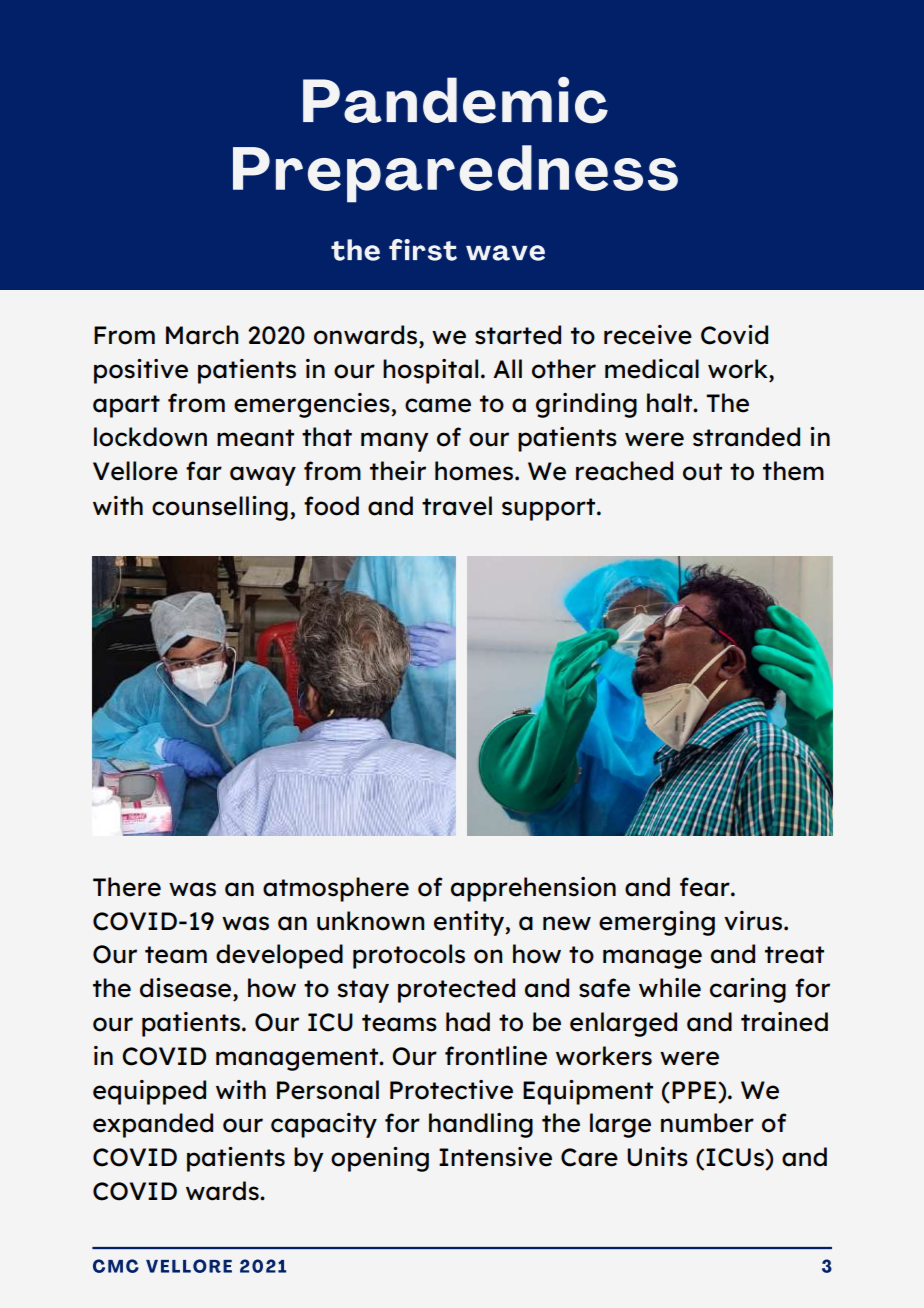 This image has width=924, height=1308. I want to click on March, so click(202, 335).
